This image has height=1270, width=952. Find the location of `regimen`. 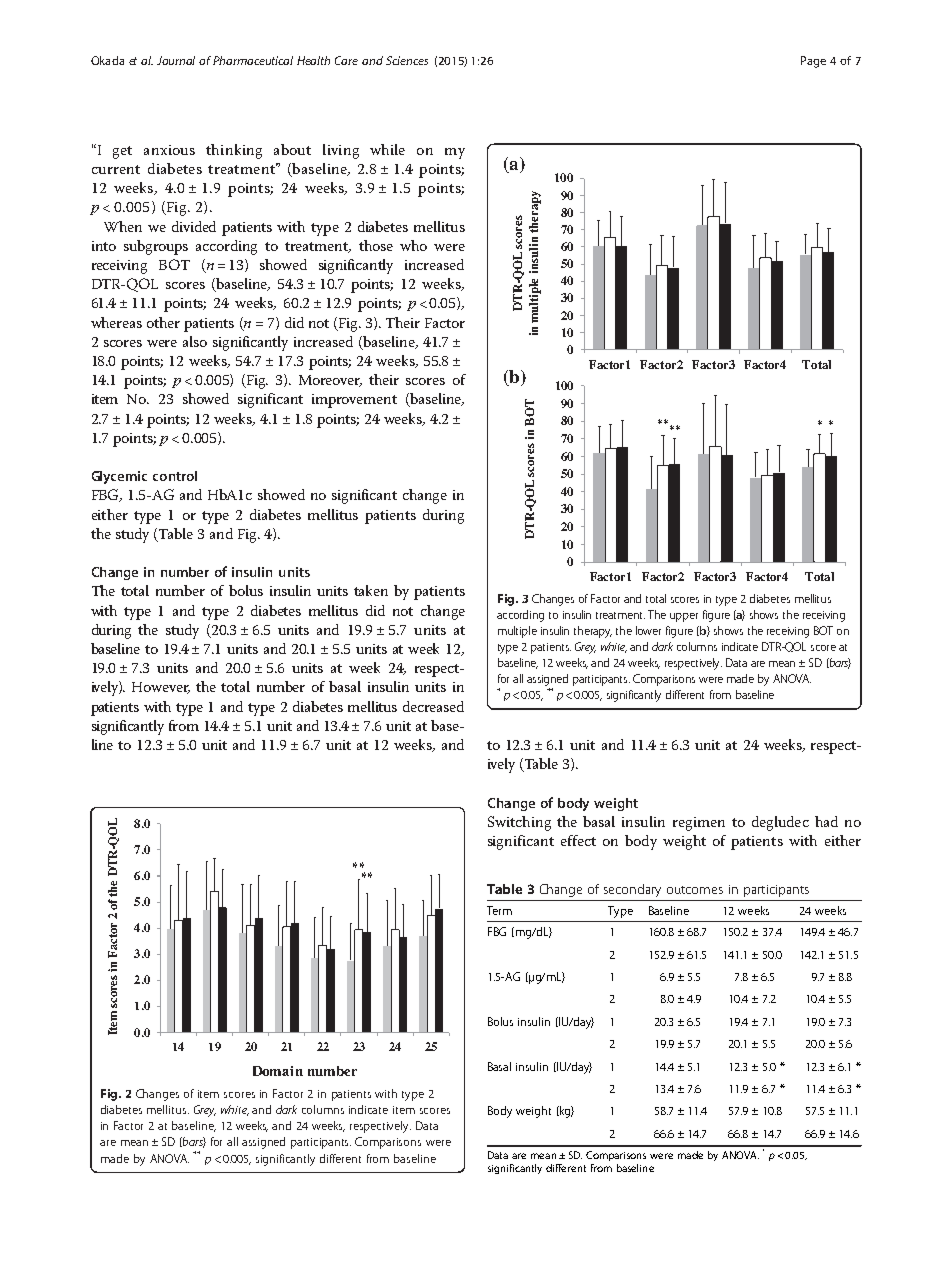

regimen is located at coordinates (699, 824).
